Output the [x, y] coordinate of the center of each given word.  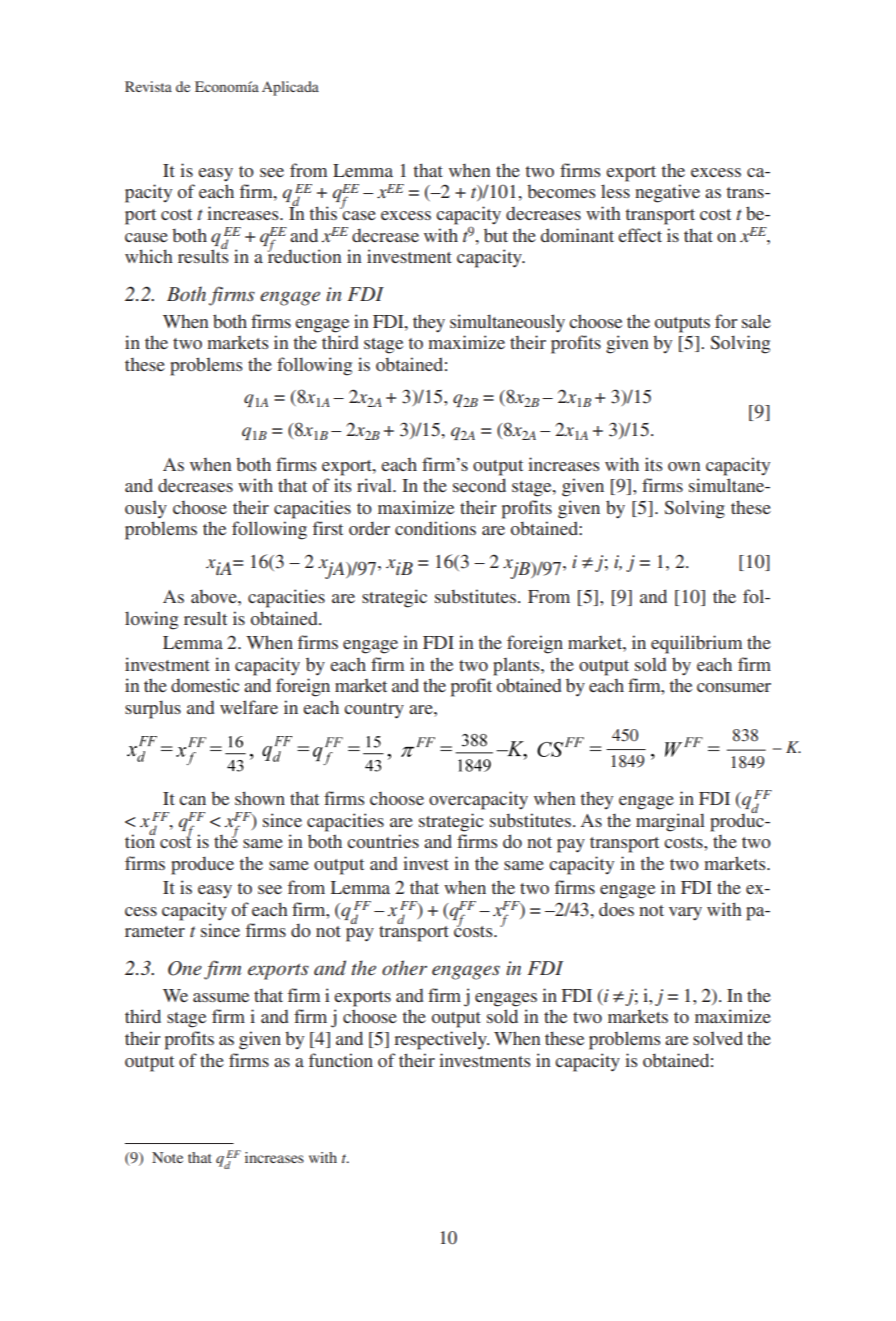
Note [167, 1157]
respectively [441, 1040]
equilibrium [696, 644]
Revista [148, 86]
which [149, 256]
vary [685, 914]
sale [756, 321]
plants [517, 666]
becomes [561, 191]
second [479, 485]
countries [383, 841]
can [192, 800]
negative [667, 193]
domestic [205, 685]
